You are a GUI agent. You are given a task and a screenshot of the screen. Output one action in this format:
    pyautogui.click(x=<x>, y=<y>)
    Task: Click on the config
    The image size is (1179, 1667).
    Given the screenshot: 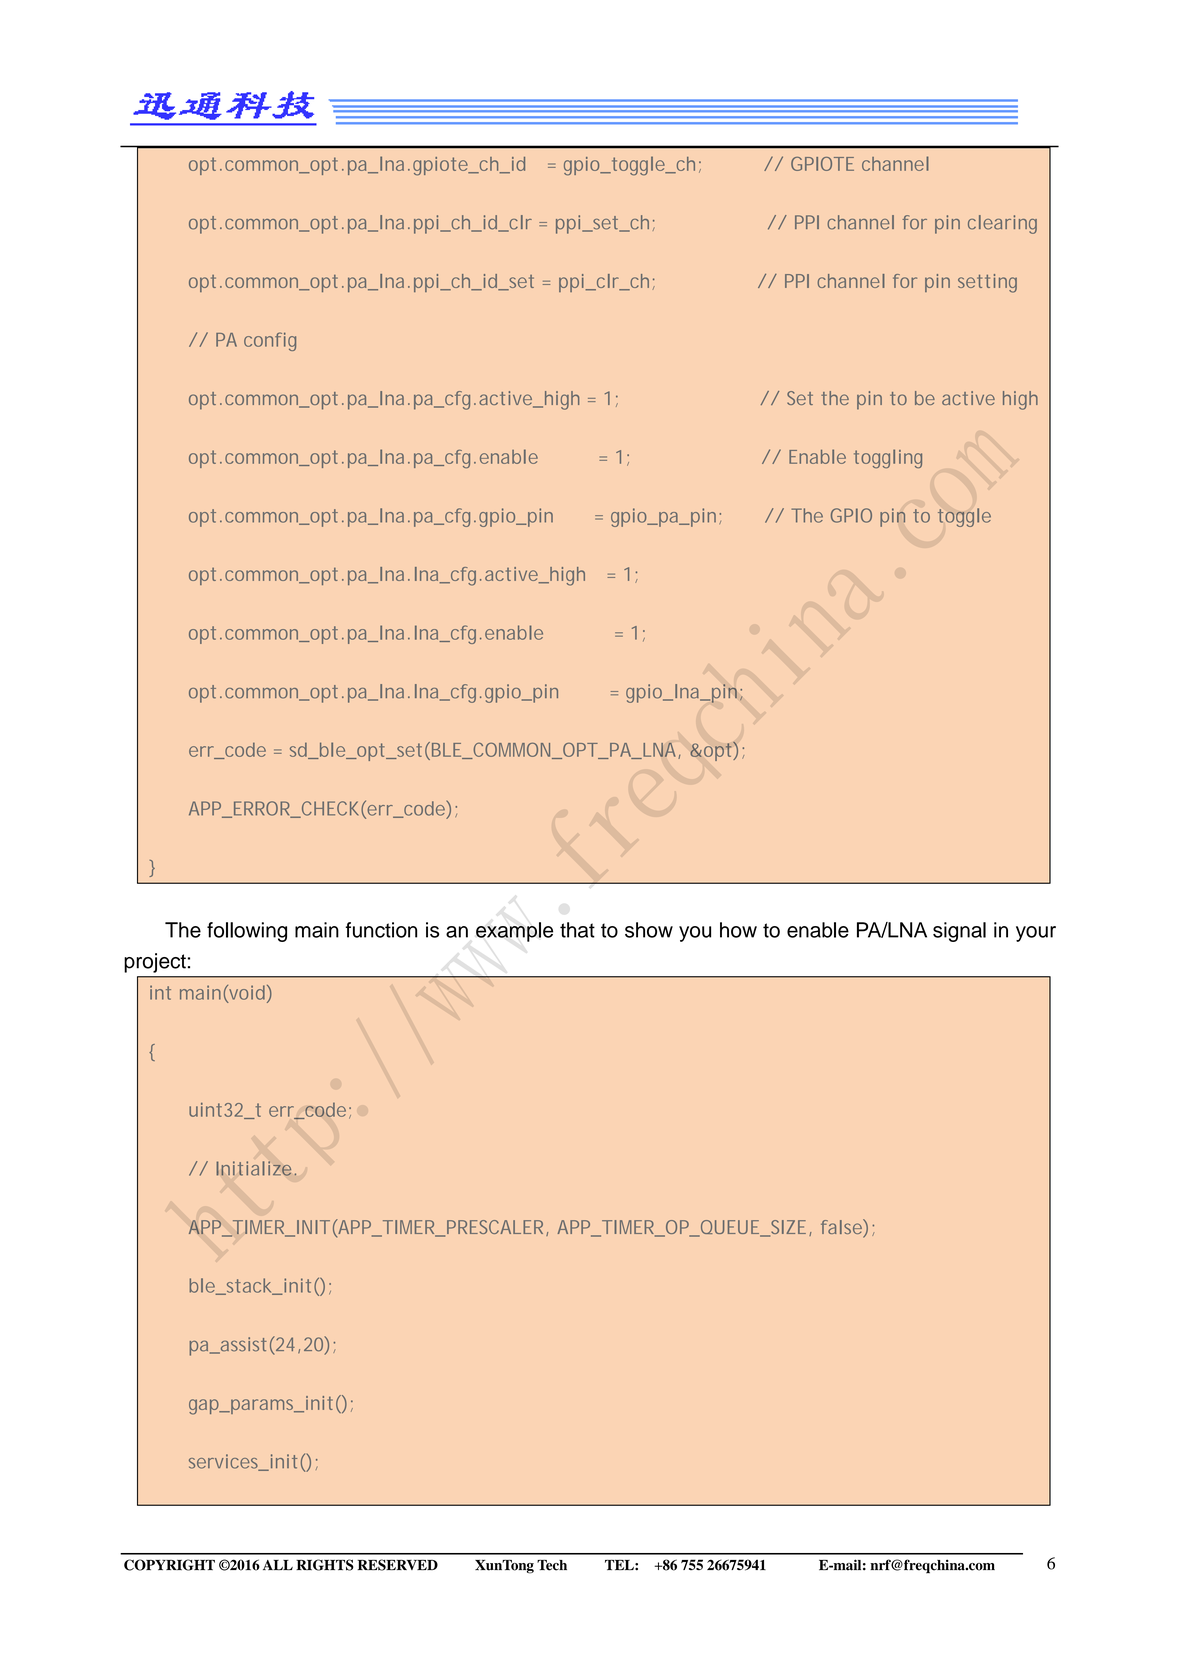 What is the action you would take?
    pyautogui.click(x=270, y=341)
